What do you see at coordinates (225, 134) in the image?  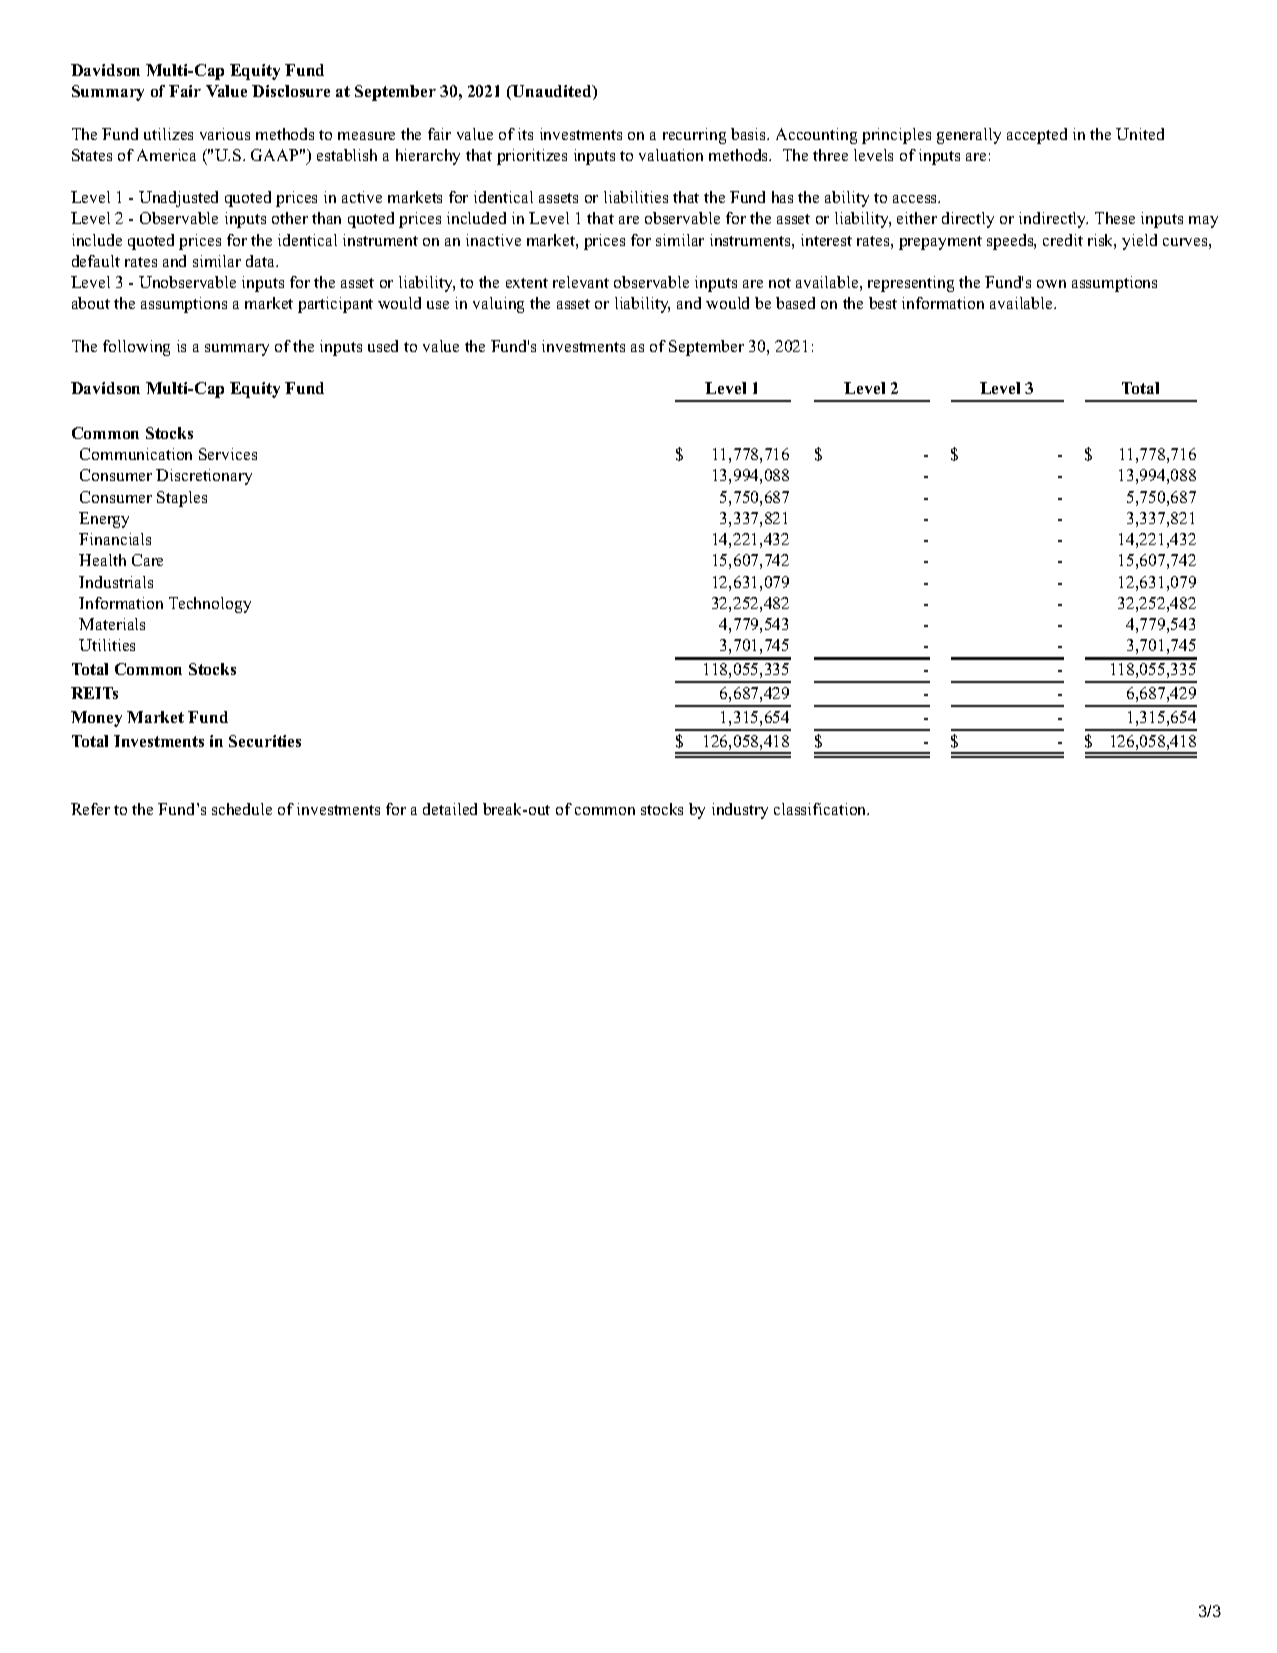 I see `various` at bounding box center [225, 134].
